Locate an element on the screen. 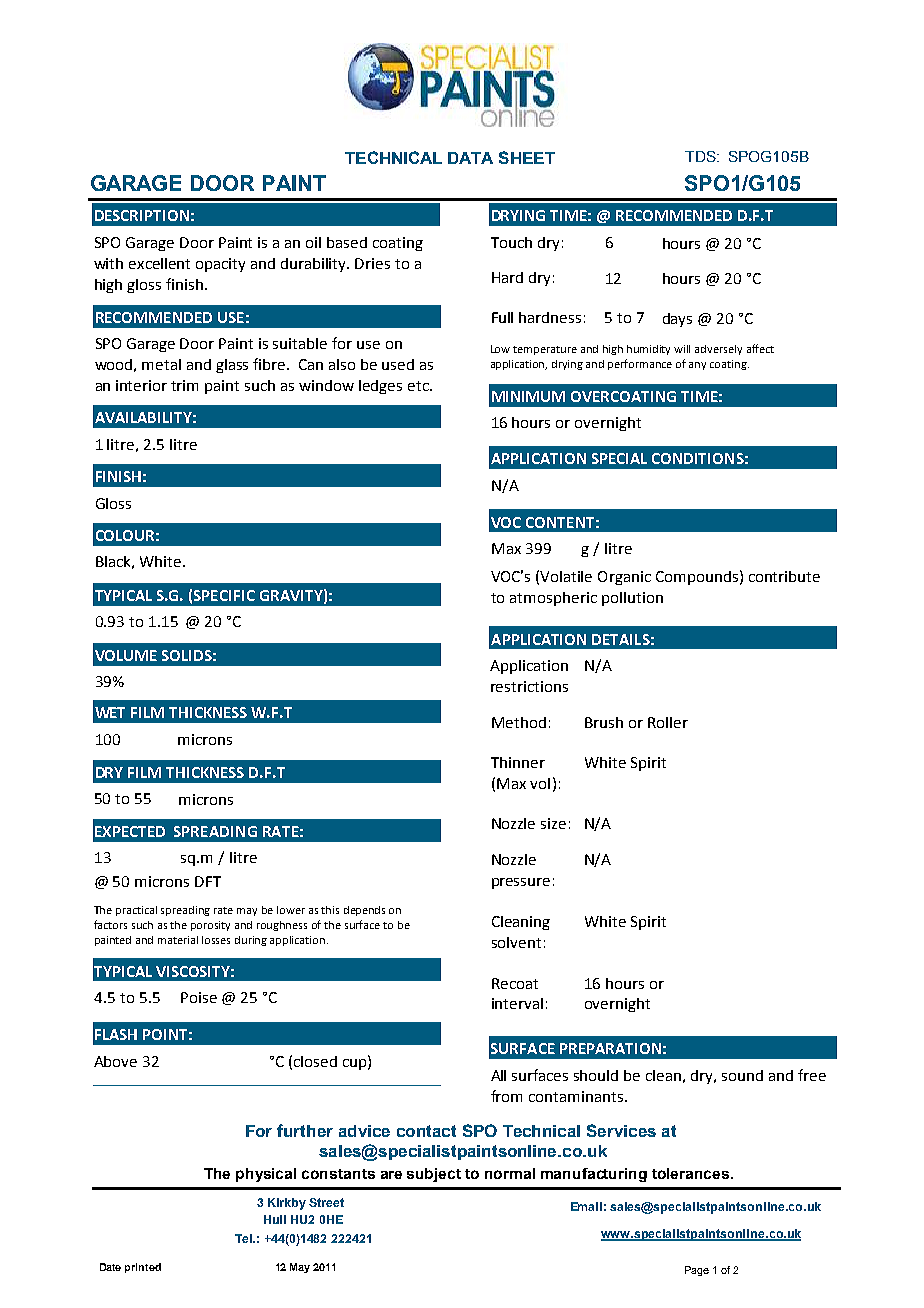 The width and height of the screenshot is (924, 1308). sound is located at coordinates (742, 1075).
